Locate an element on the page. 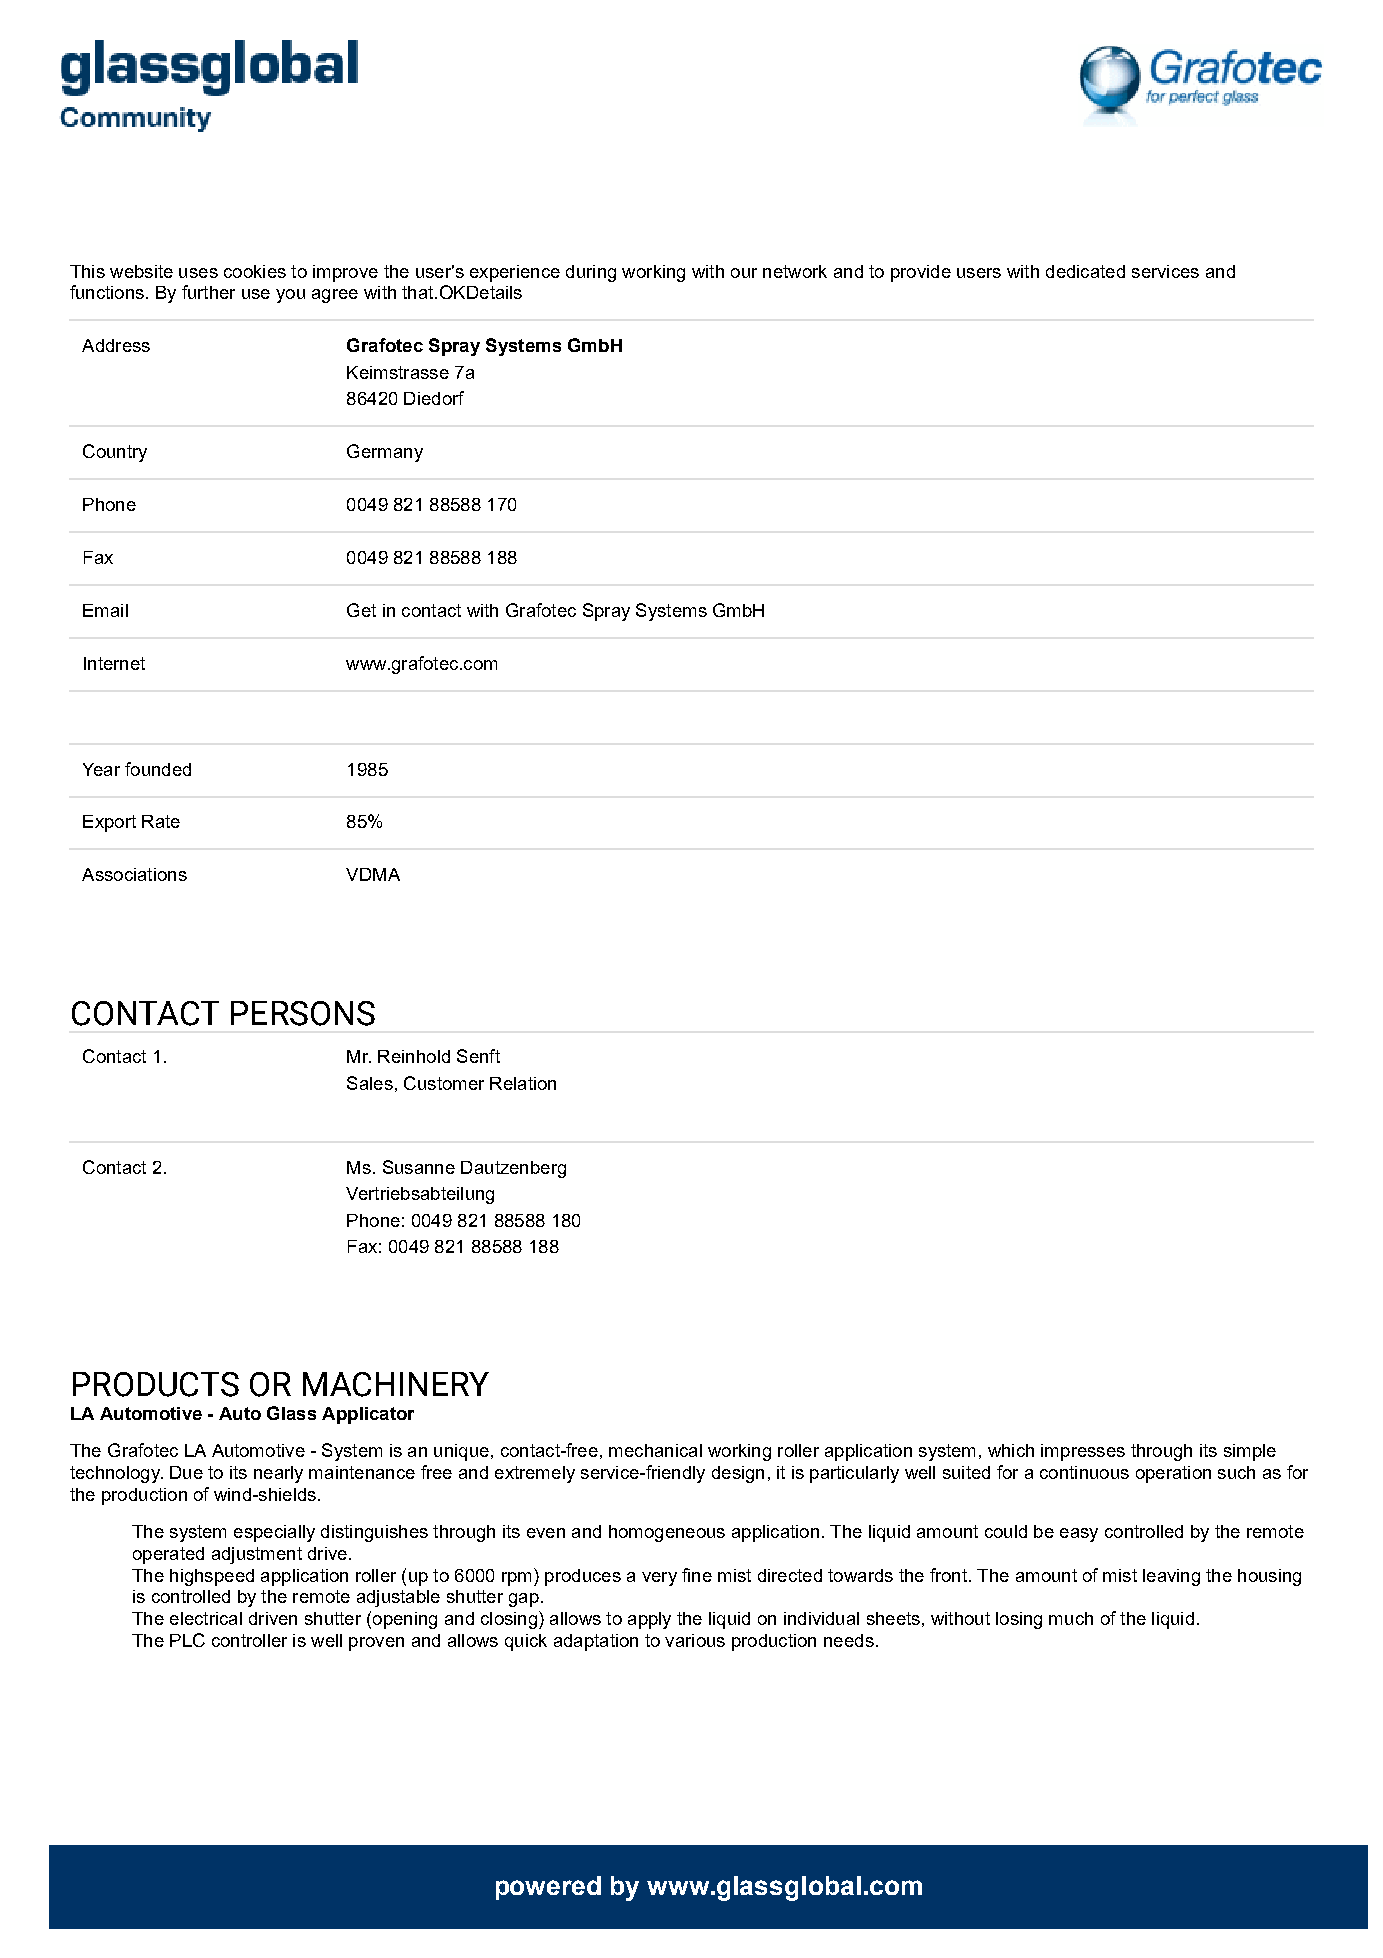 The width and height of the image is (1383, 1958). dedicated is located at coordinates (1085, 271).
